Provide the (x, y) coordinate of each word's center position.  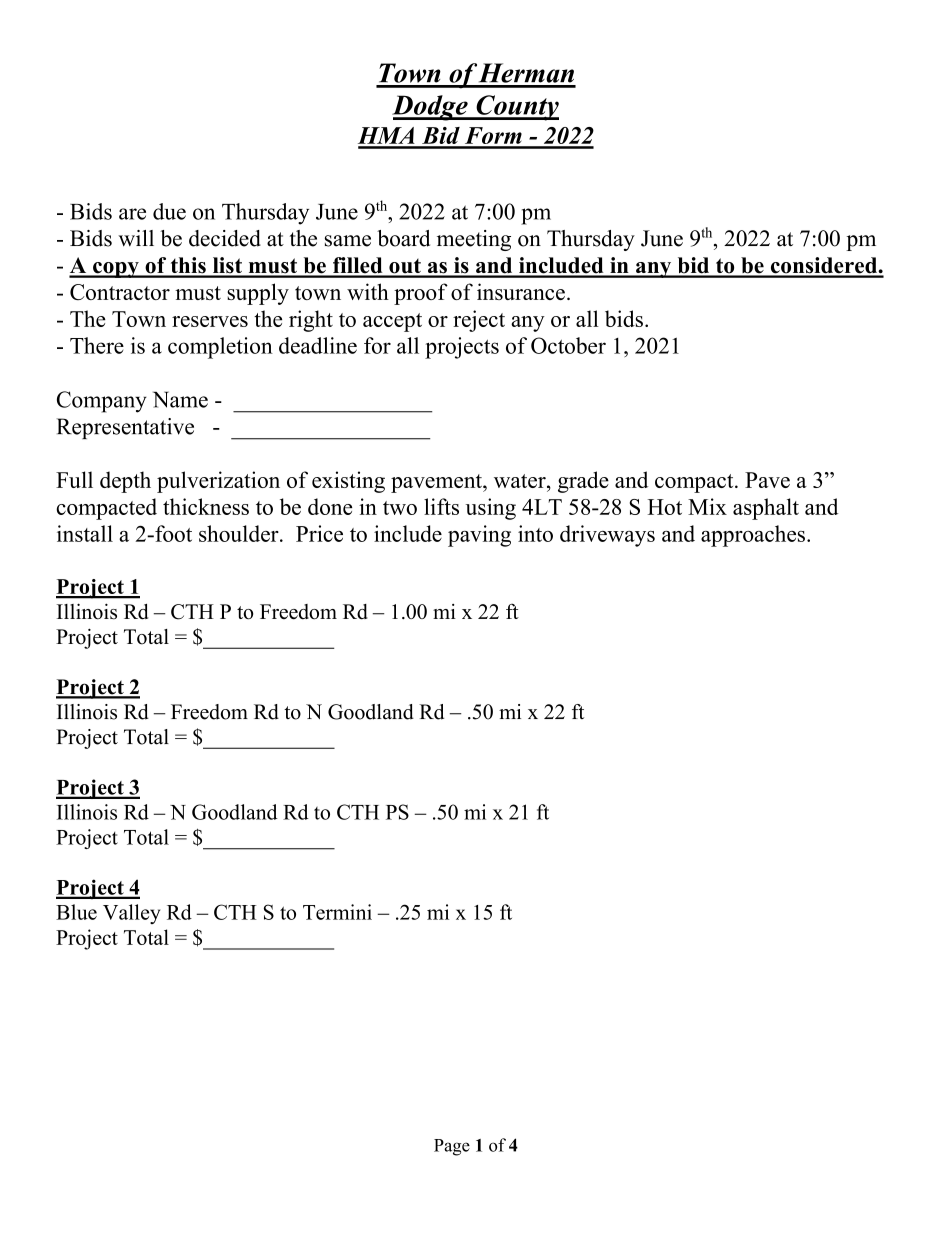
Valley (131, 914)
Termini (337, 912)
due (169, 211)
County (516, 108)
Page (452, 1147)
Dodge (431, 108)
